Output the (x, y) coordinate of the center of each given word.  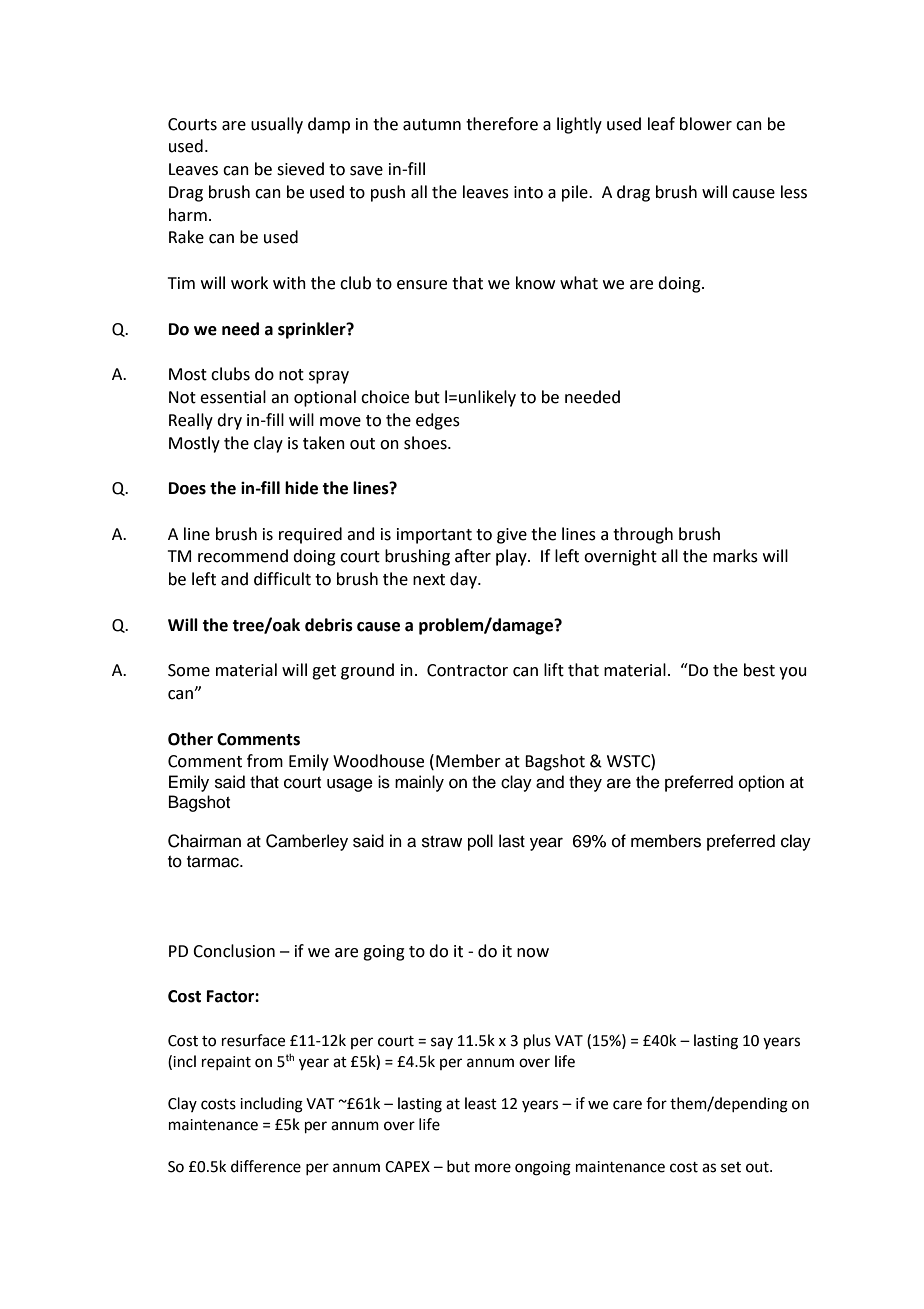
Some (189, 670)
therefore (502, 124)
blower (706, 124)
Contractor (467, 670)
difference (266, 1166)
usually (277, 125)
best (759, 670)
